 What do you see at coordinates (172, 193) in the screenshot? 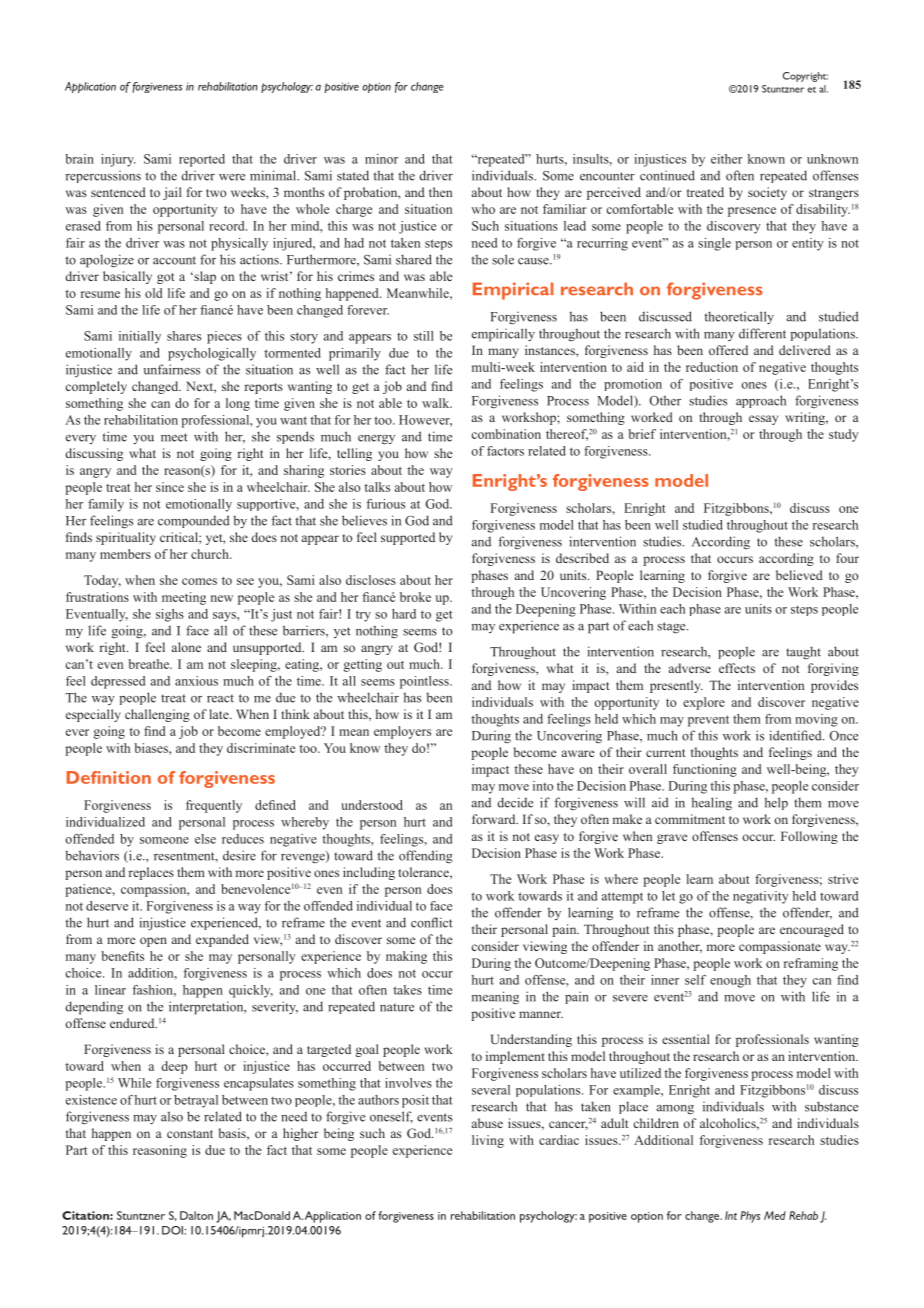
I see `jail` at bounding box center [172, 193].
